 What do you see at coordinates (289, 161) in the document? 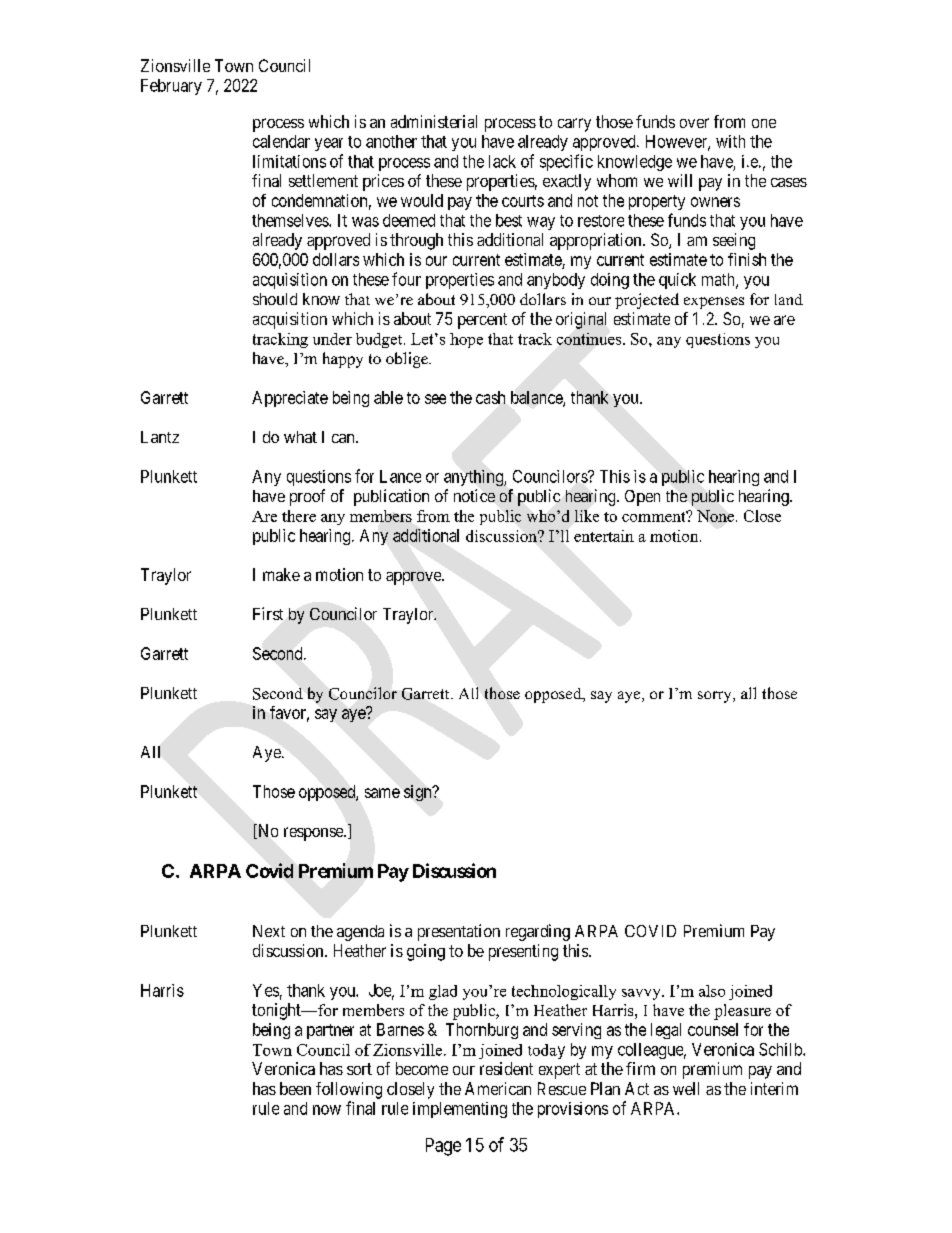
I see `limitations` at bounding box center [289, 161].
